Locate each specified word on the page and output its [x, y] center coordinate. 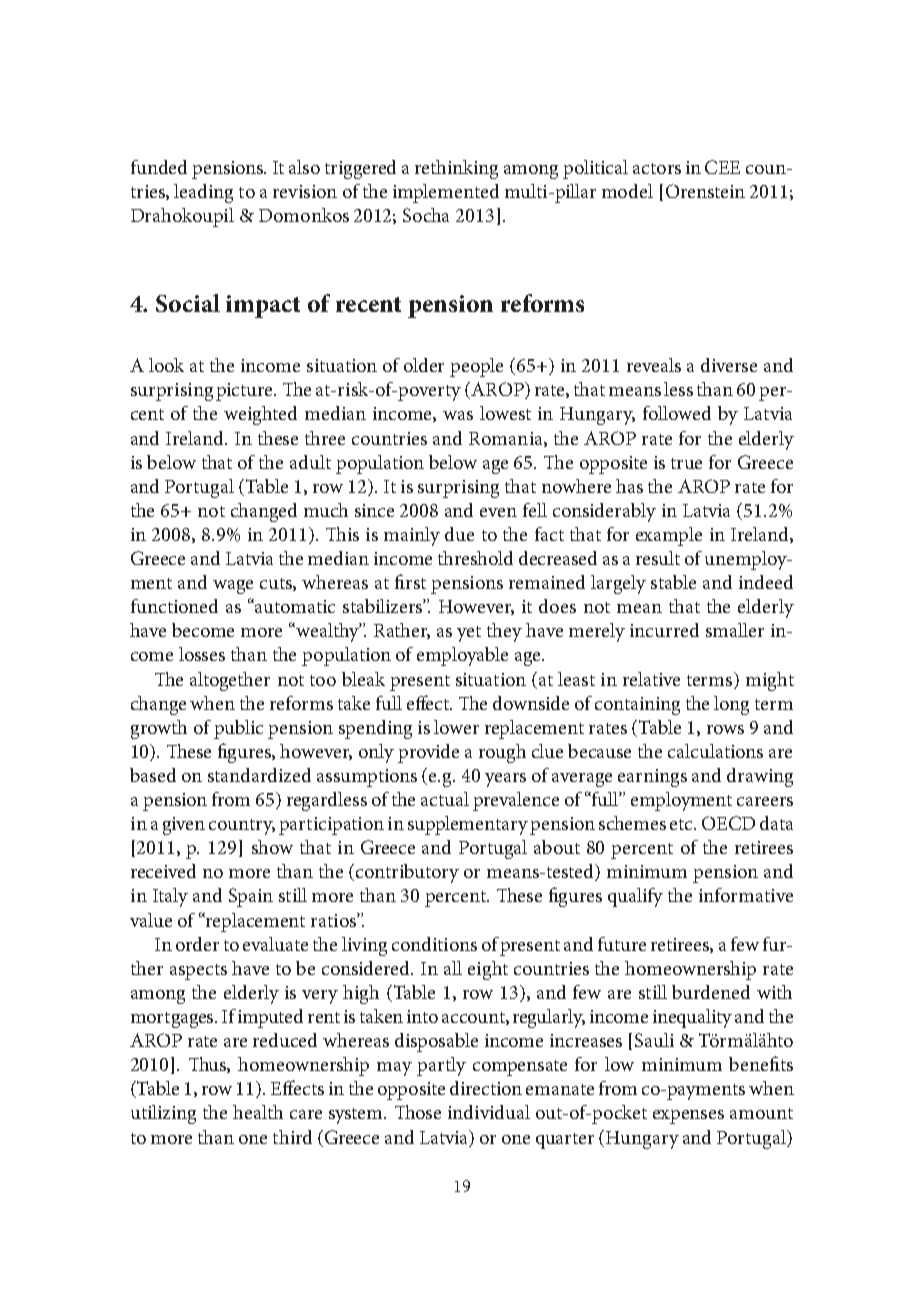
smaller [735, 630]
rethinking [456, 169]
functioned [174, 606]
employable [462, 656]
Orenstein [705, 191]
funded [159, 167]
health [258, 1112]
